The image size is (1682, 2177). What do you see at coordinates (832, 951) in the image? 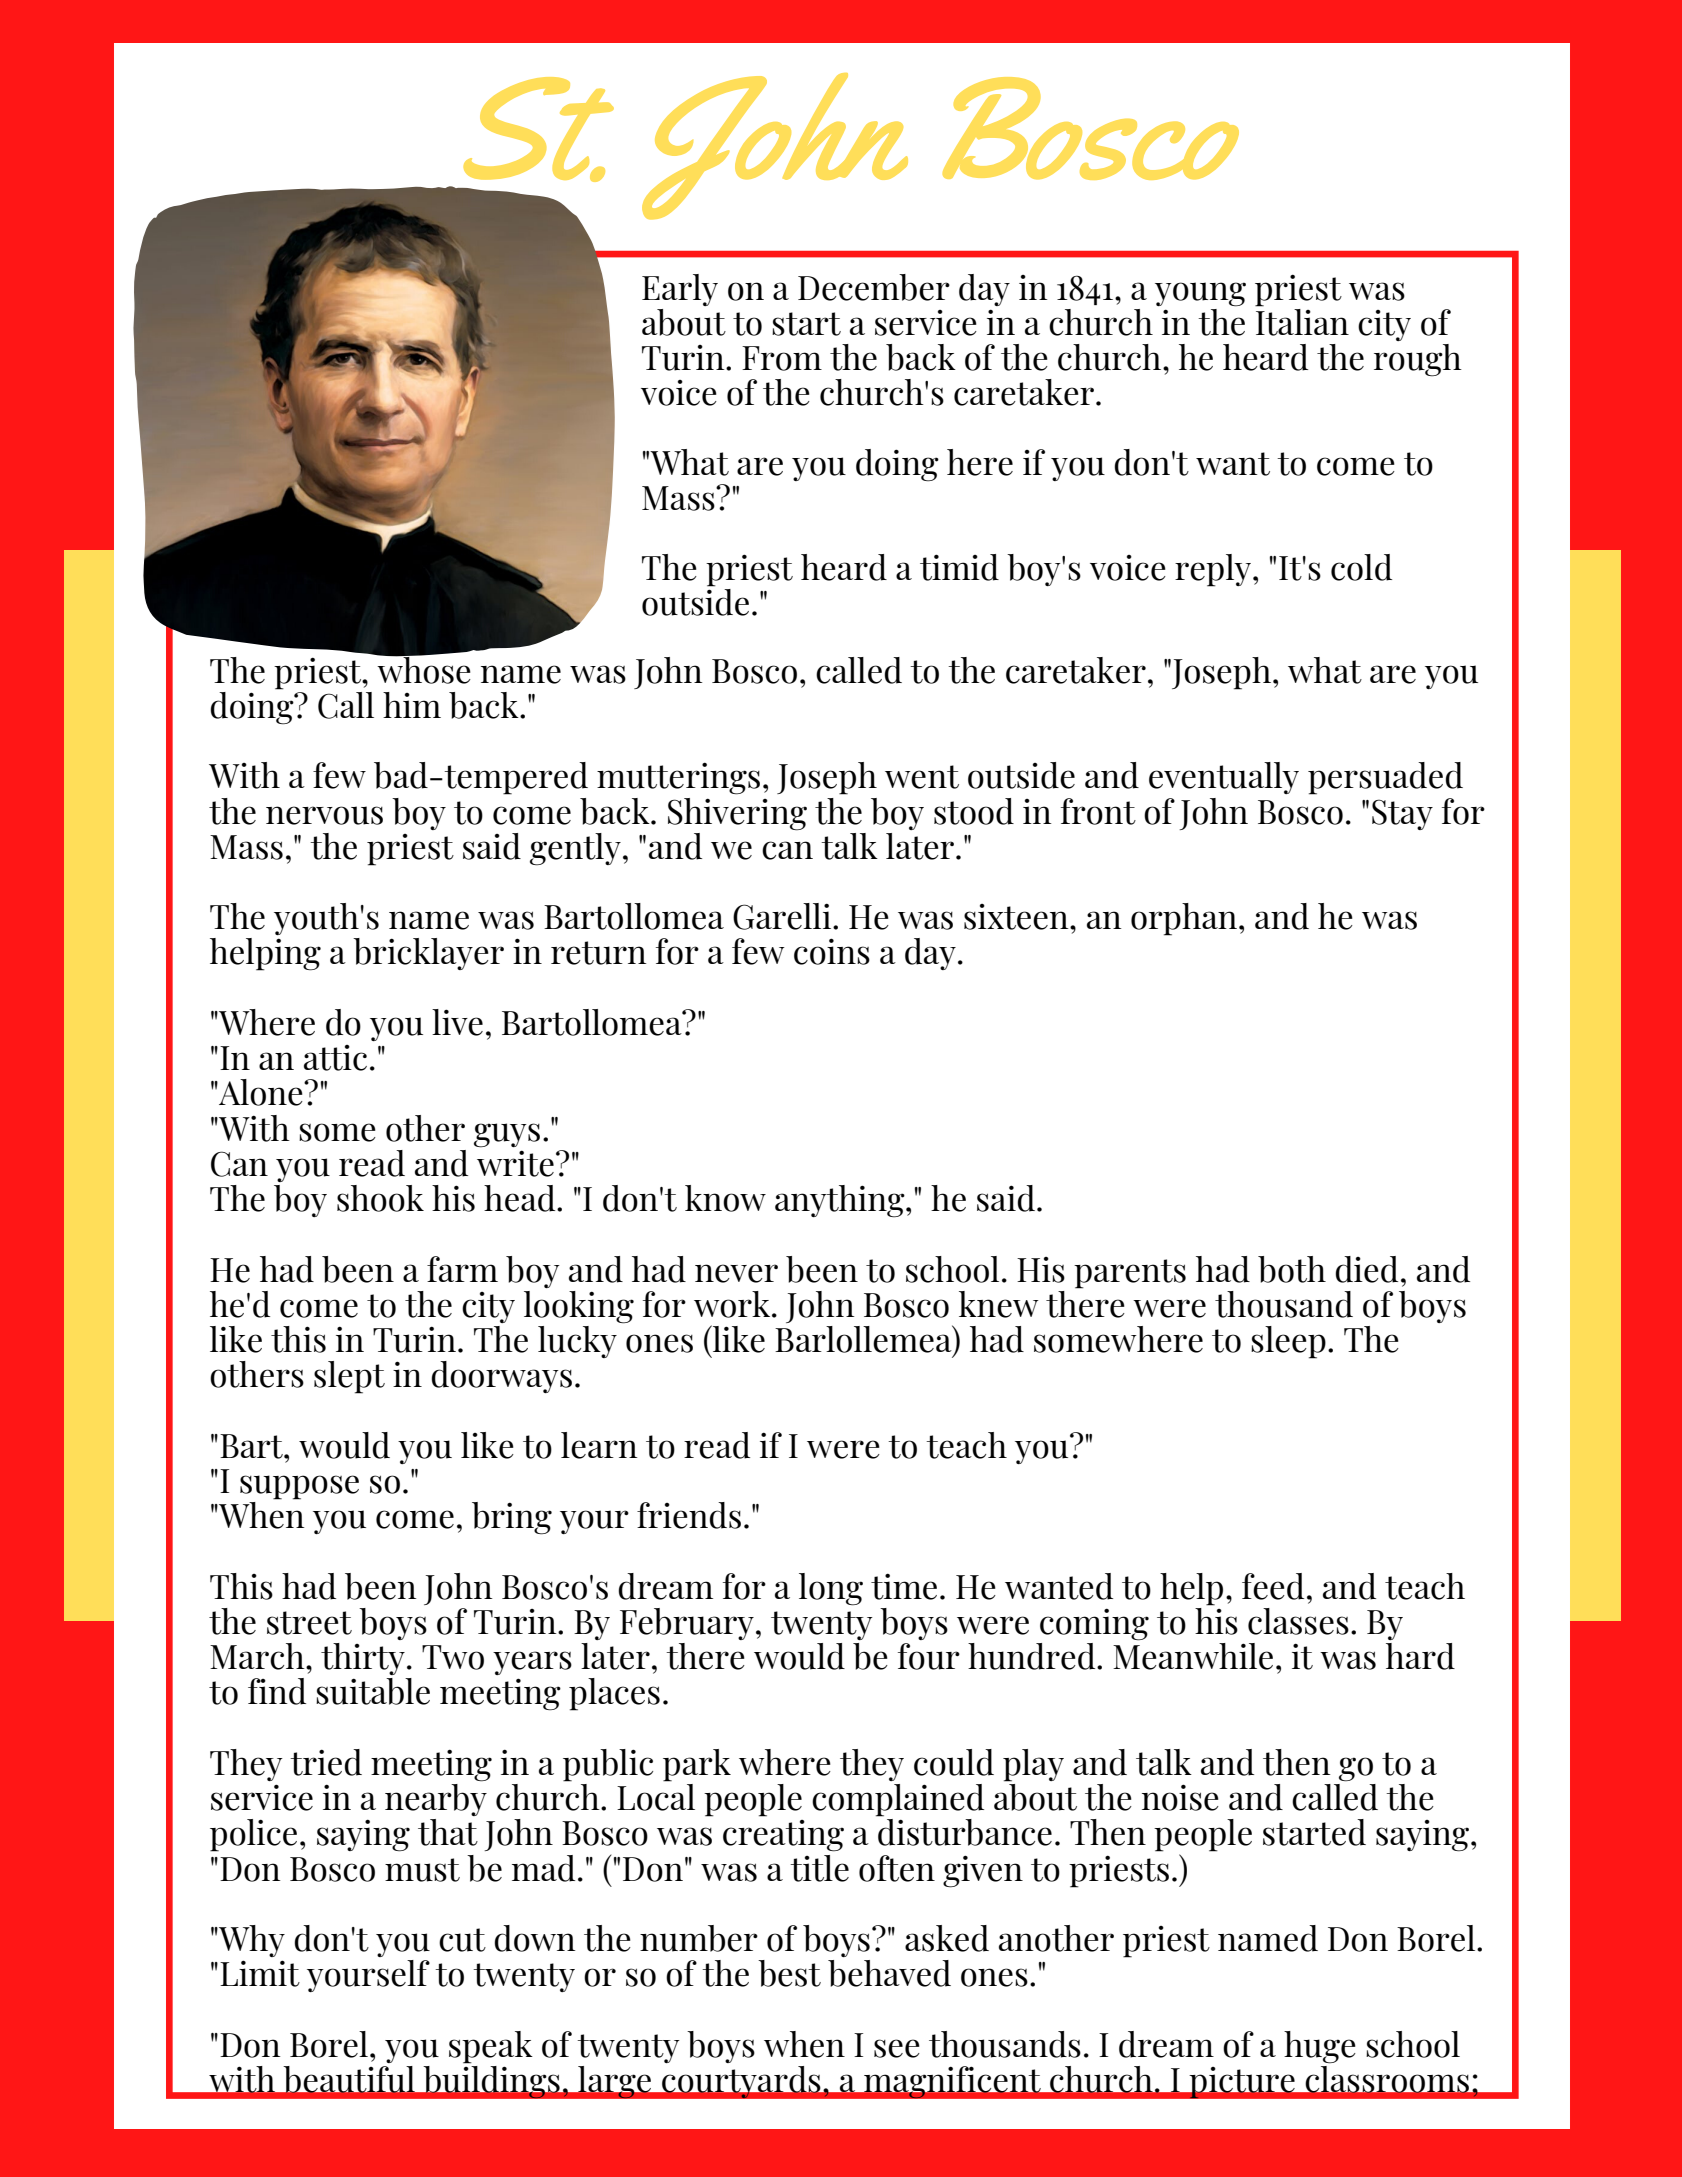
I see `coins` at bounding box center [832, 951].
